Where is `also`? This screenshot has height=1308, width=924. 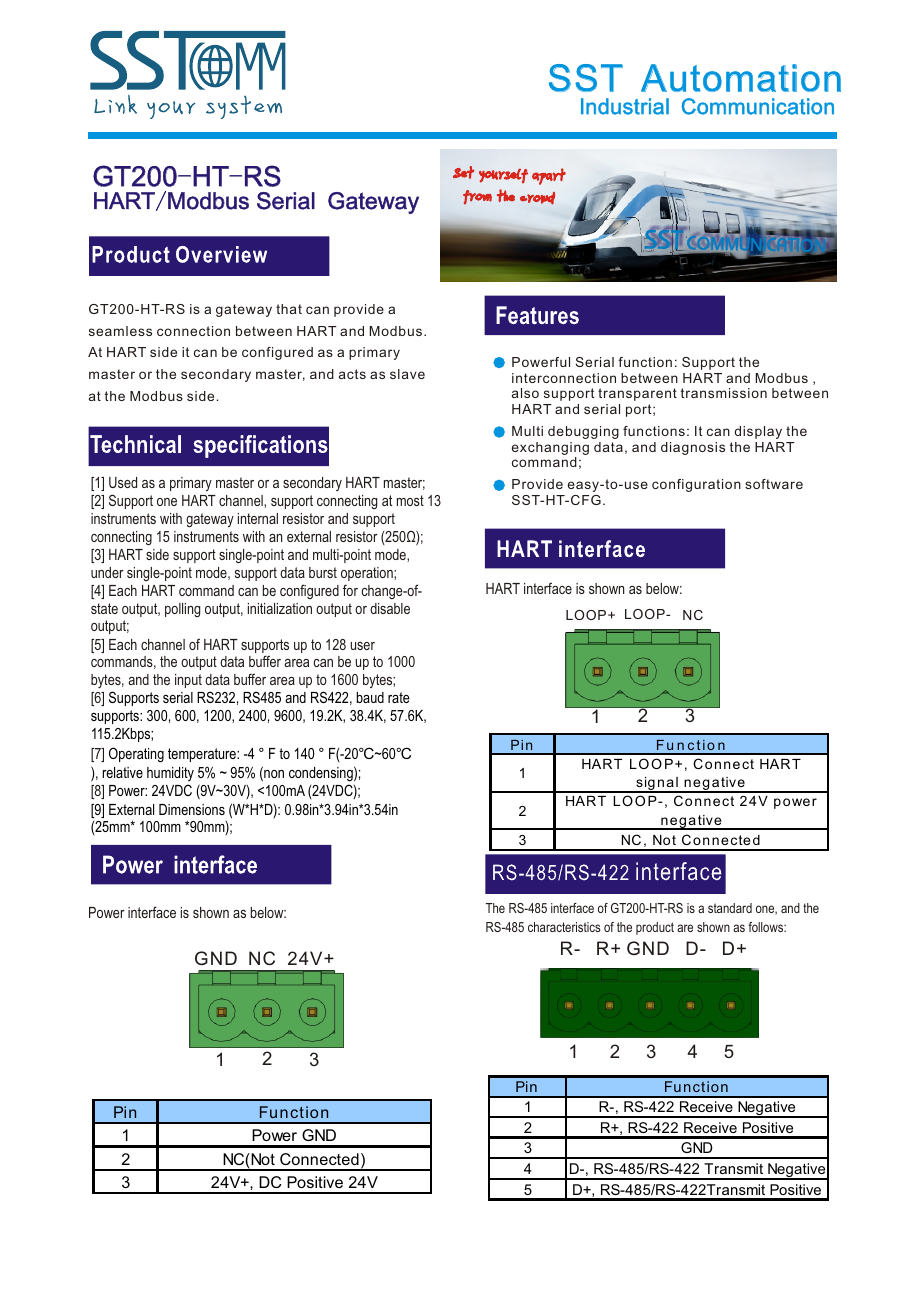
also is located at coordinates (525, 393).
